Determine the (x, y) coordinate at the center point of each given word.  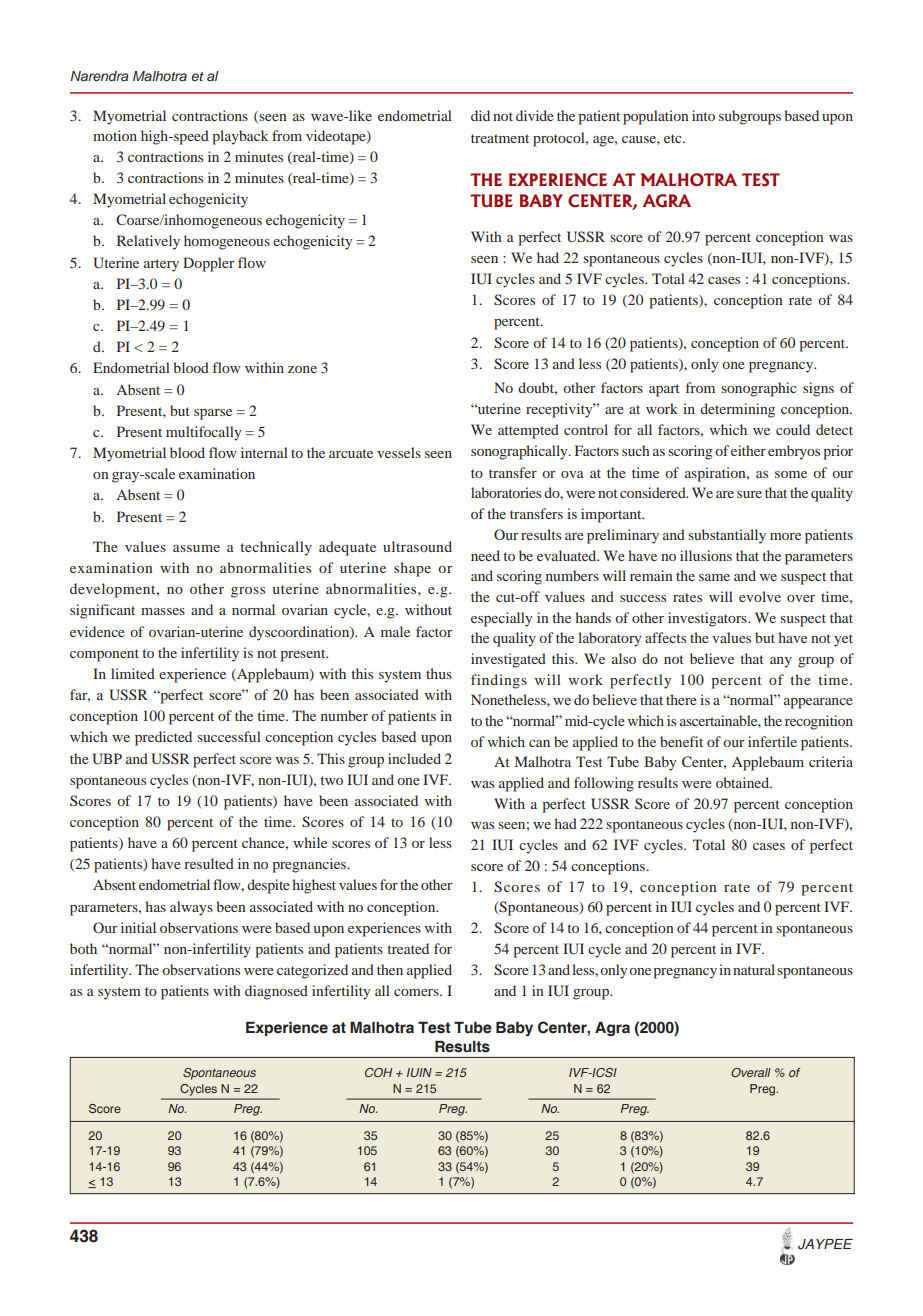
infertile (772, 741)
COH (378, 1072)
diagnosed (276, 992)
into (703, 115)
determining (737, 410)
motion (115, 135)
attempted (528, 431)
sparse (213, 414)
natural (754, 969)
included (414, 758)
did (480, 115)
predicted (163, 738)
